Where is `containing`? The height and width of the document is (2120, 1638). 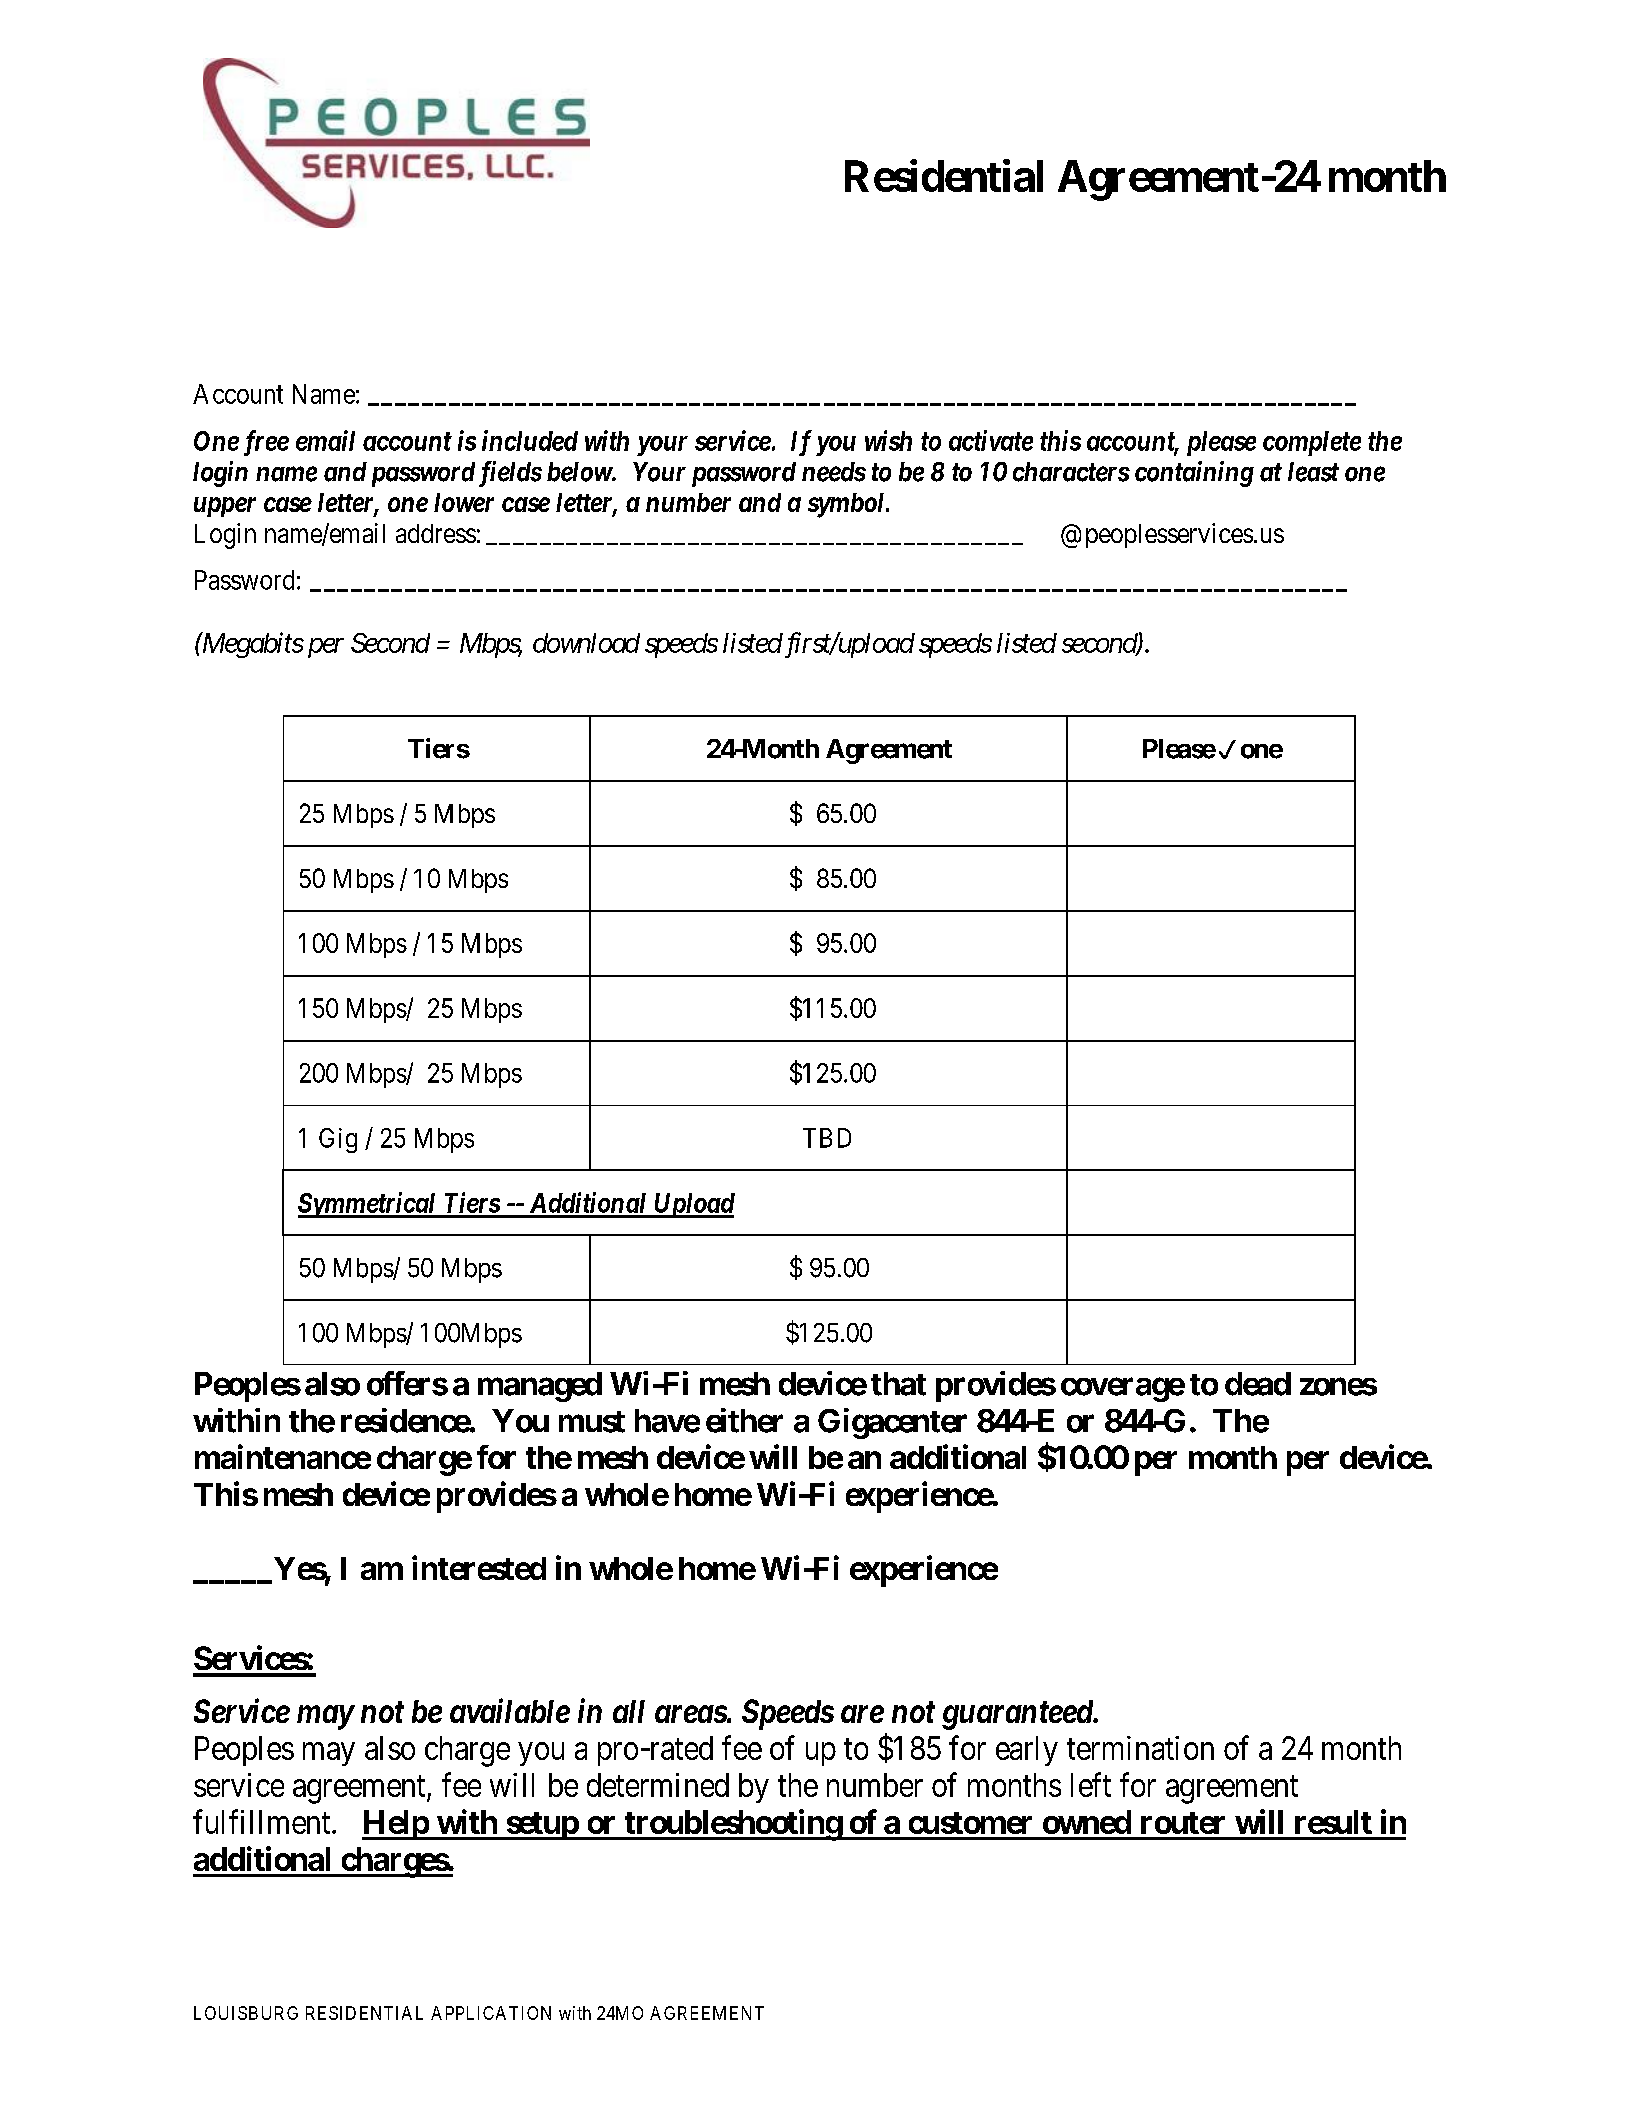
containing is located at coordinates (1194, 474).
